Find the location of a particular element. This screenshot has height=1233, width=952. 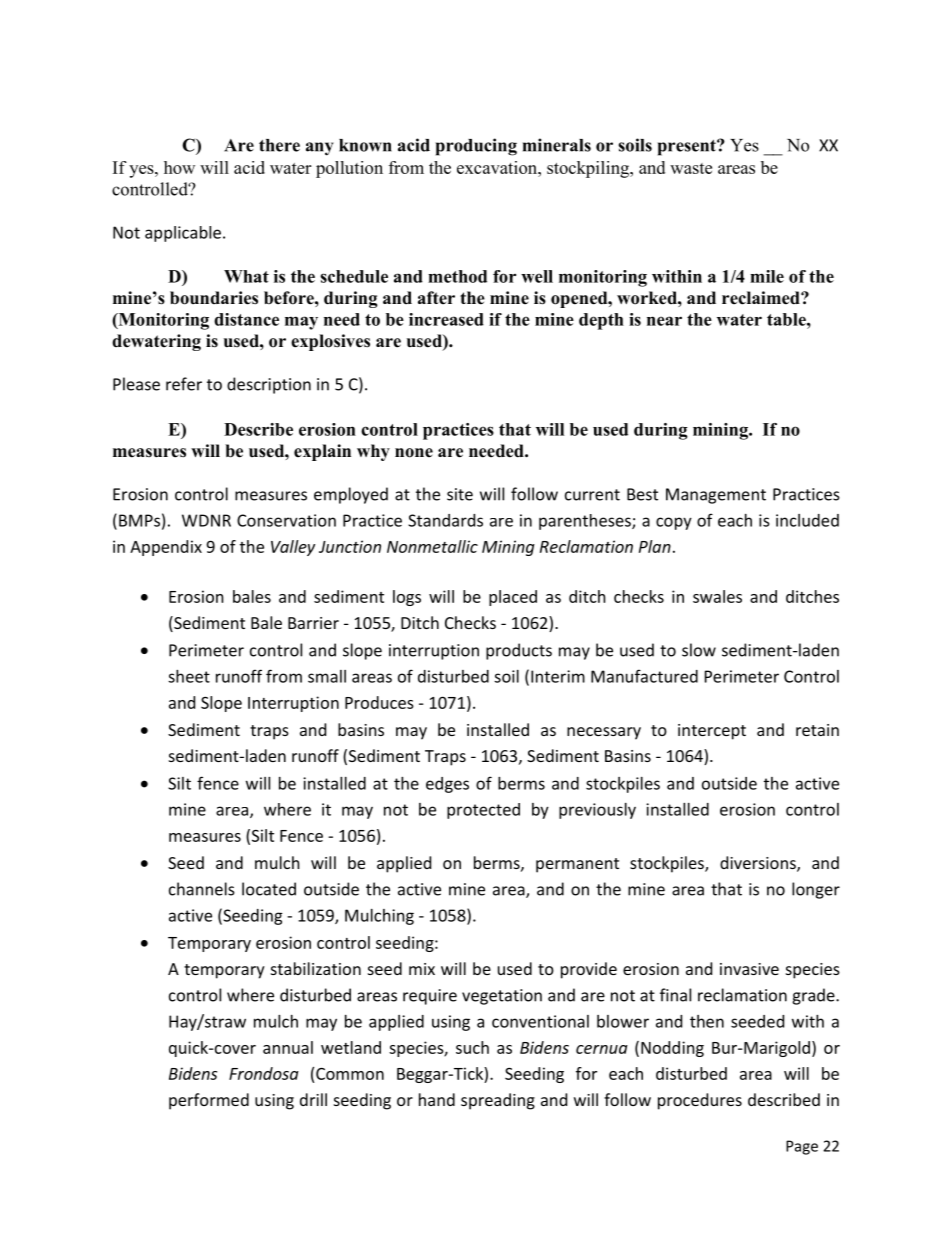

how is located at coordinates (179, 167).
